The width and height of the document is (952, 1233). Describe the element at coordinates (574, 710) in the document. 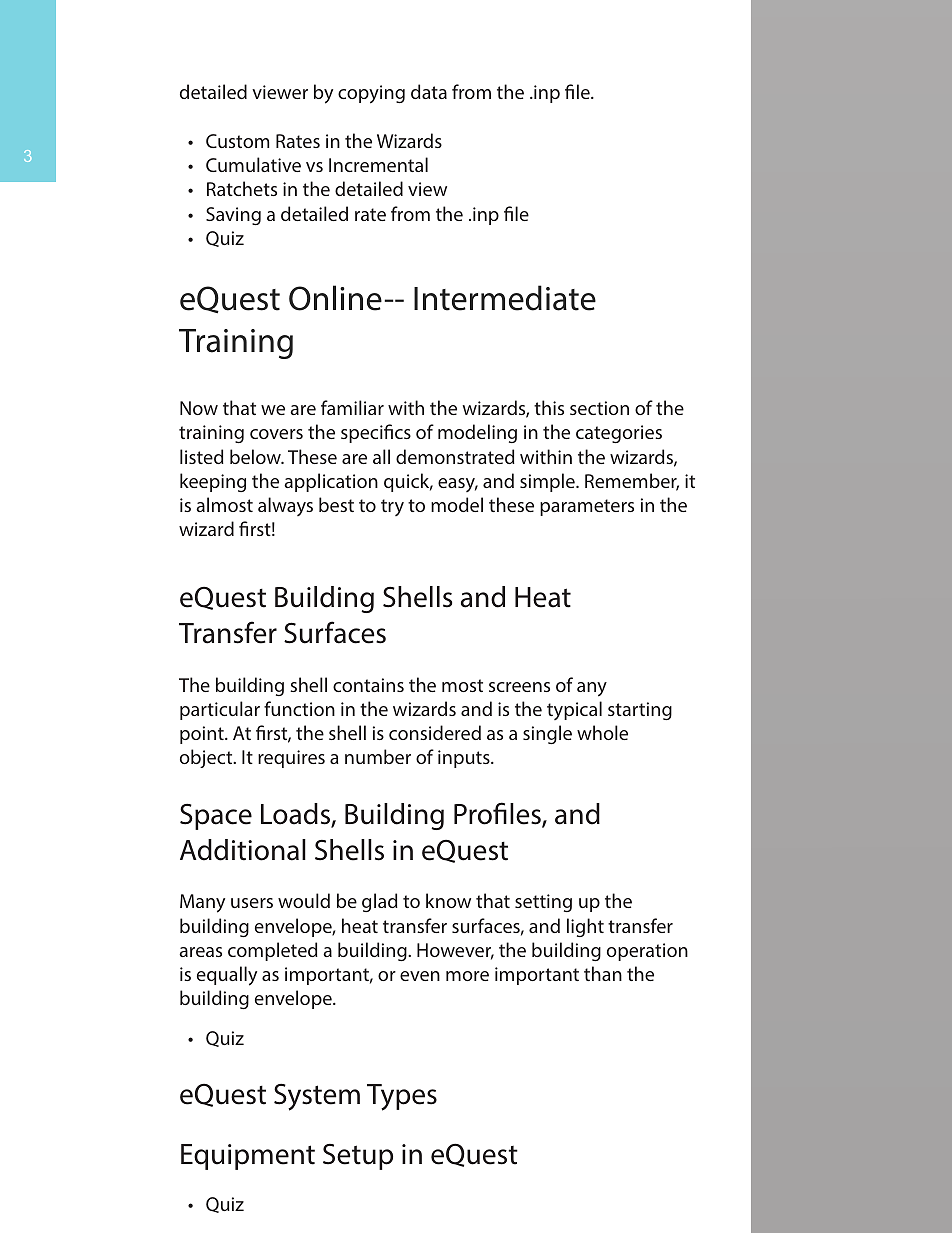

I see `typical` at that location.
